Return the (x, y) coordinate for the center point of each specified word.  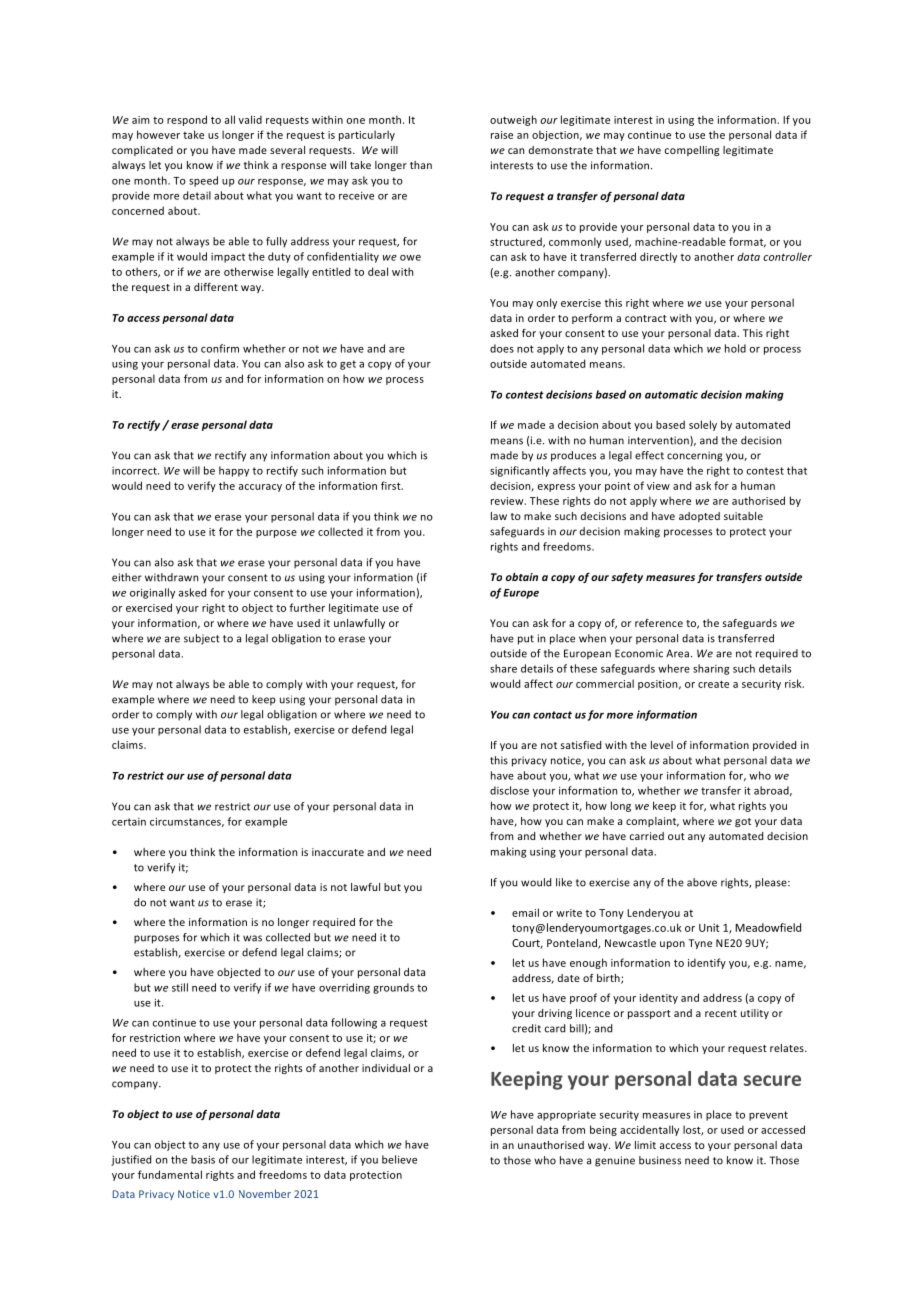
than (421, 165)
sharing (711, 669)
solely (703, 425)
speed (203, 181)
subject (202, 639)
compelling (692, 151)
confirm (220, 348)
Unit (709, 927)
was (252, 938)
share (503, 668)
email (525, 912)
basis (203, 1159)
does (502, 348)
